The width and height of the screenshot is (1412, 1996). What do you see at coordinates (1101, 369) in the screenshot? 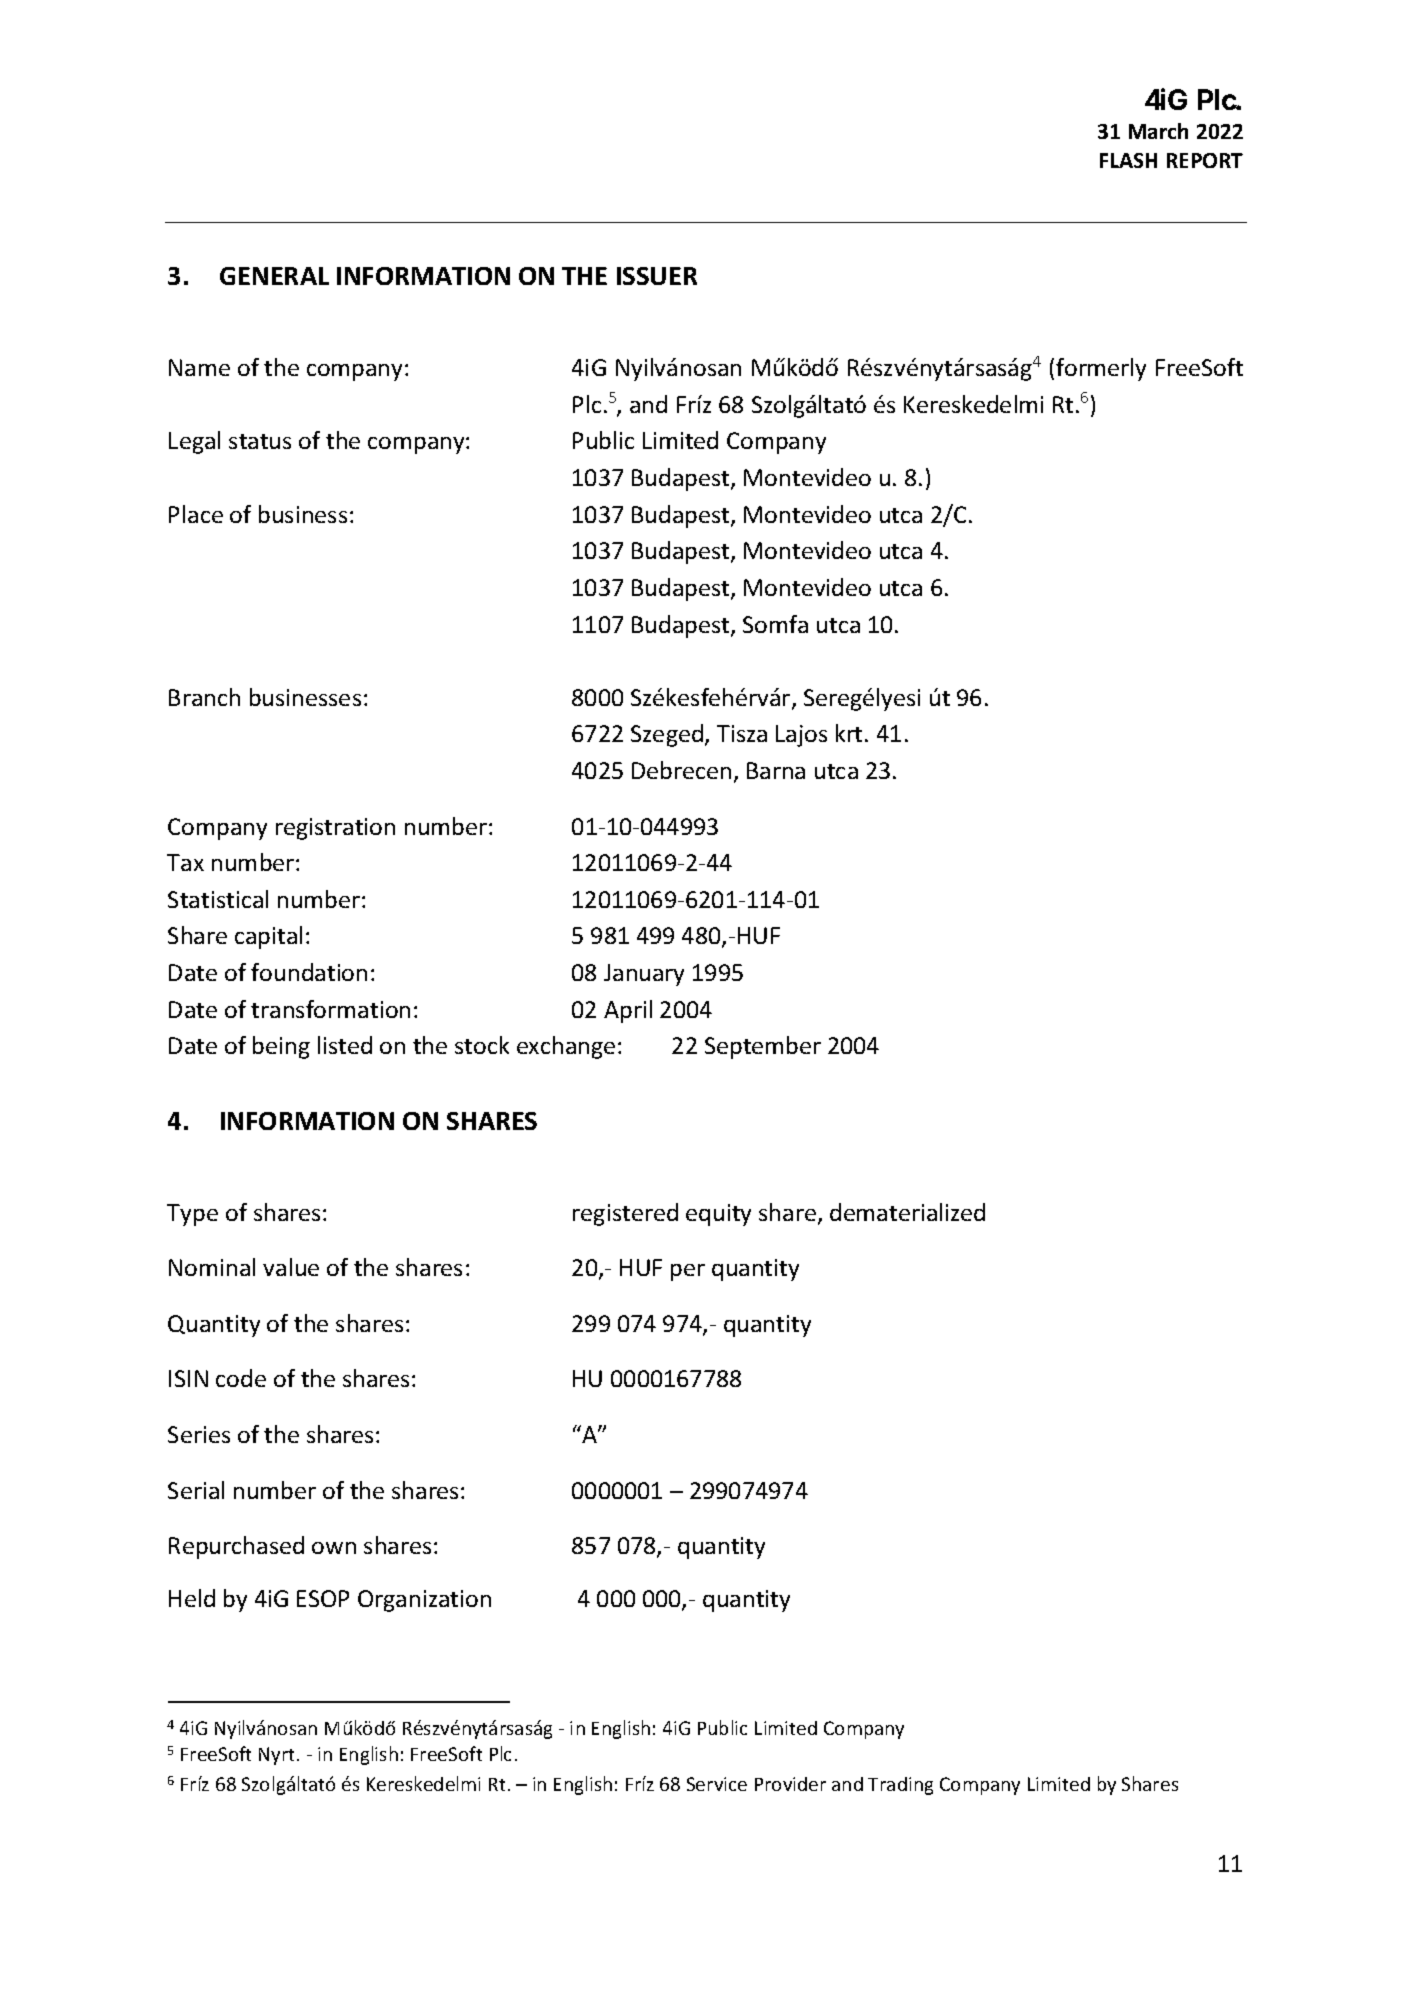
I see `formerly` at bounding box center [1101, 369].
